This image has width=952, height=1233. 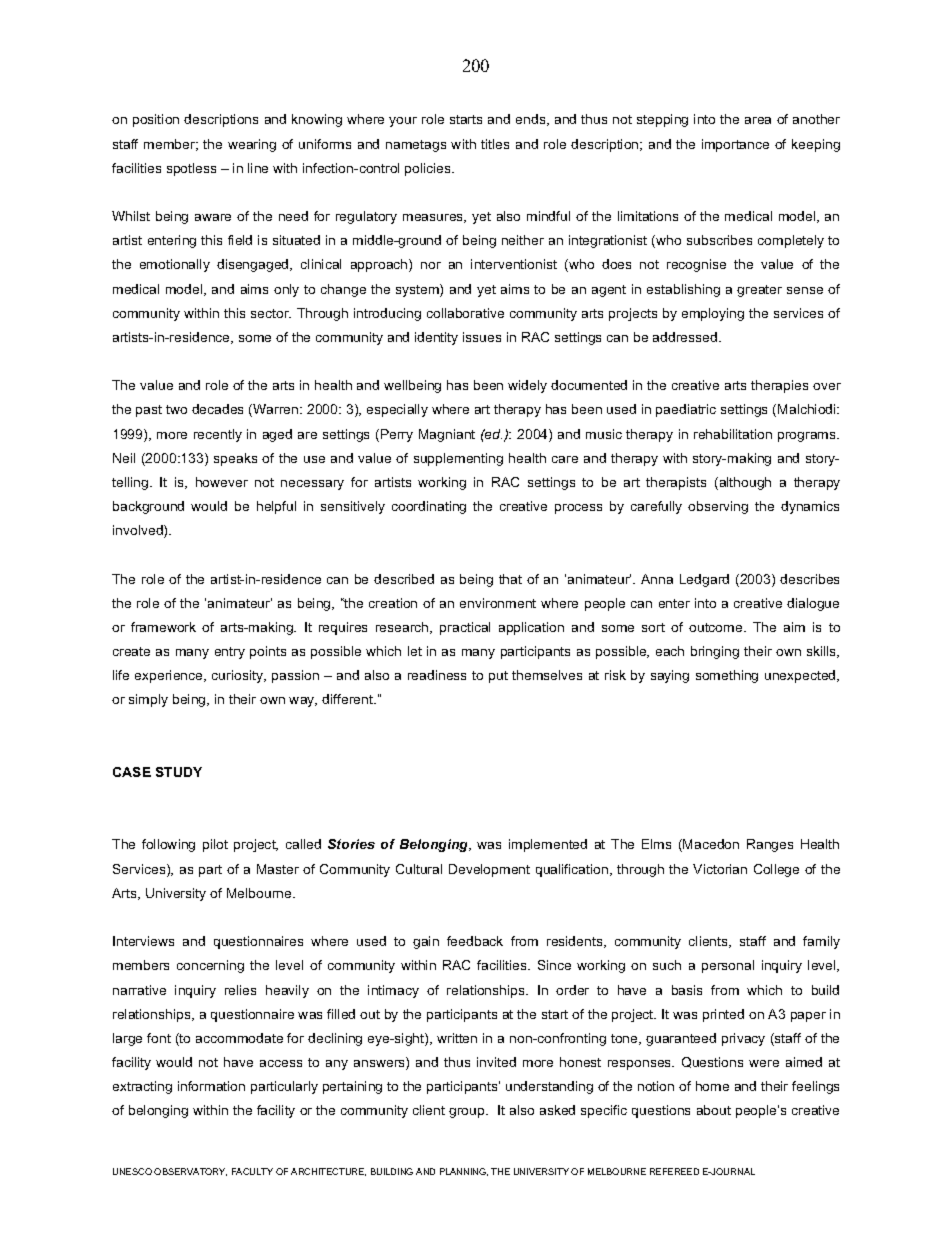 I want to click on titles, so click(x=495, y=144).
